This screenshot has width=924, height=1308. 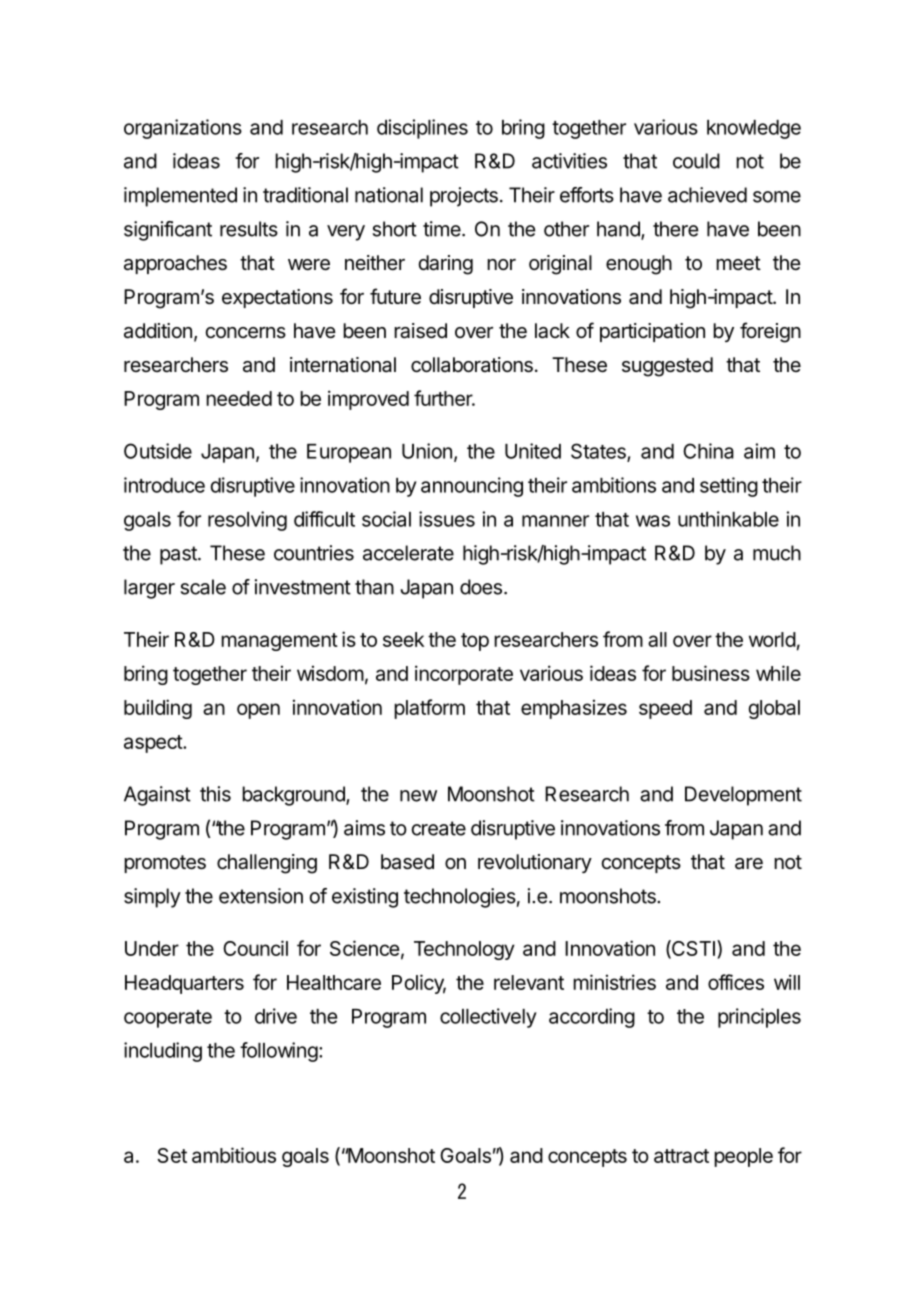 I want to click on could, so click(x=696, y=161).
